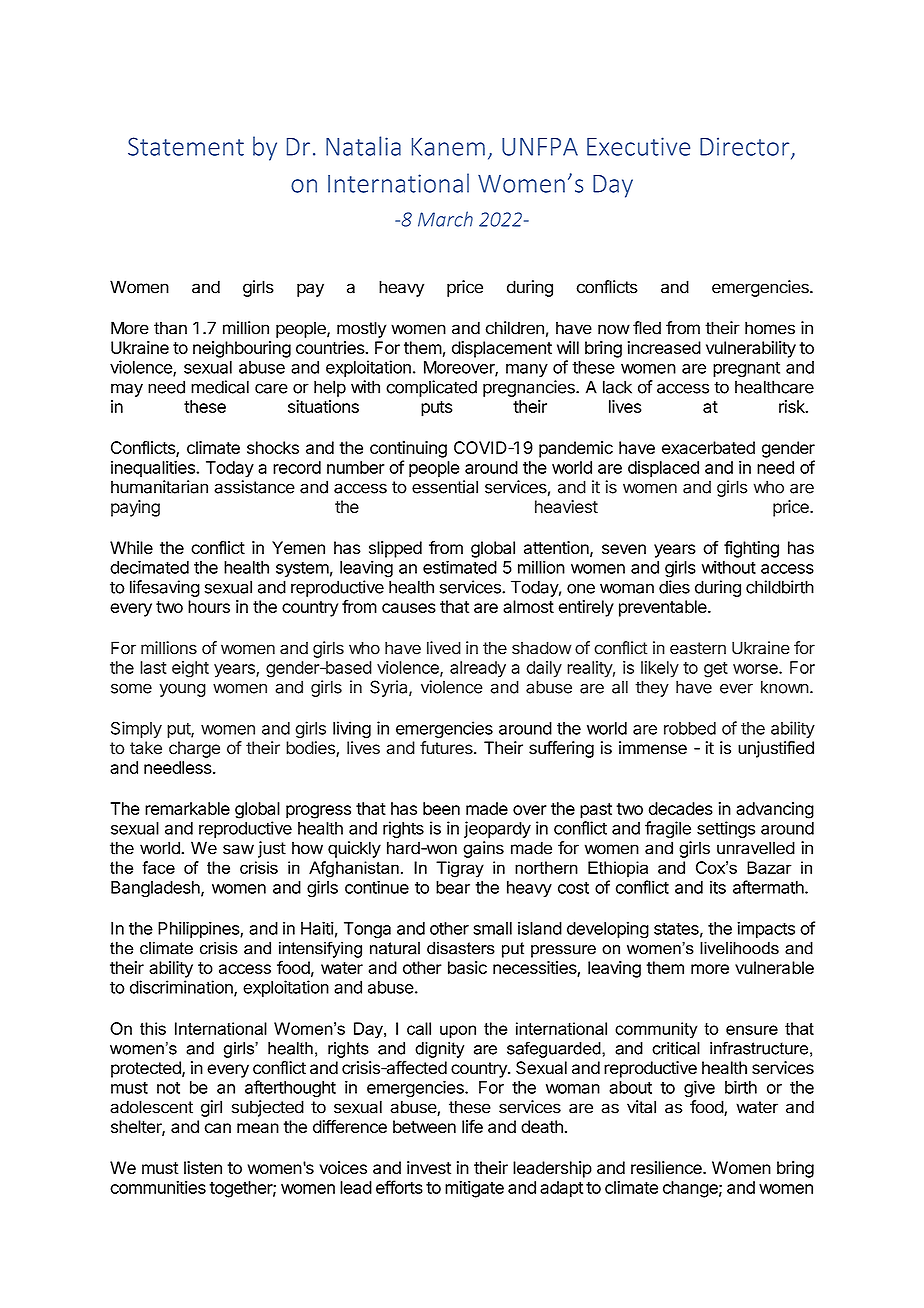  What do you see at coordinates (186, 146) in the screenshot?
I see `Statement` at bounding box center [186, 146].
